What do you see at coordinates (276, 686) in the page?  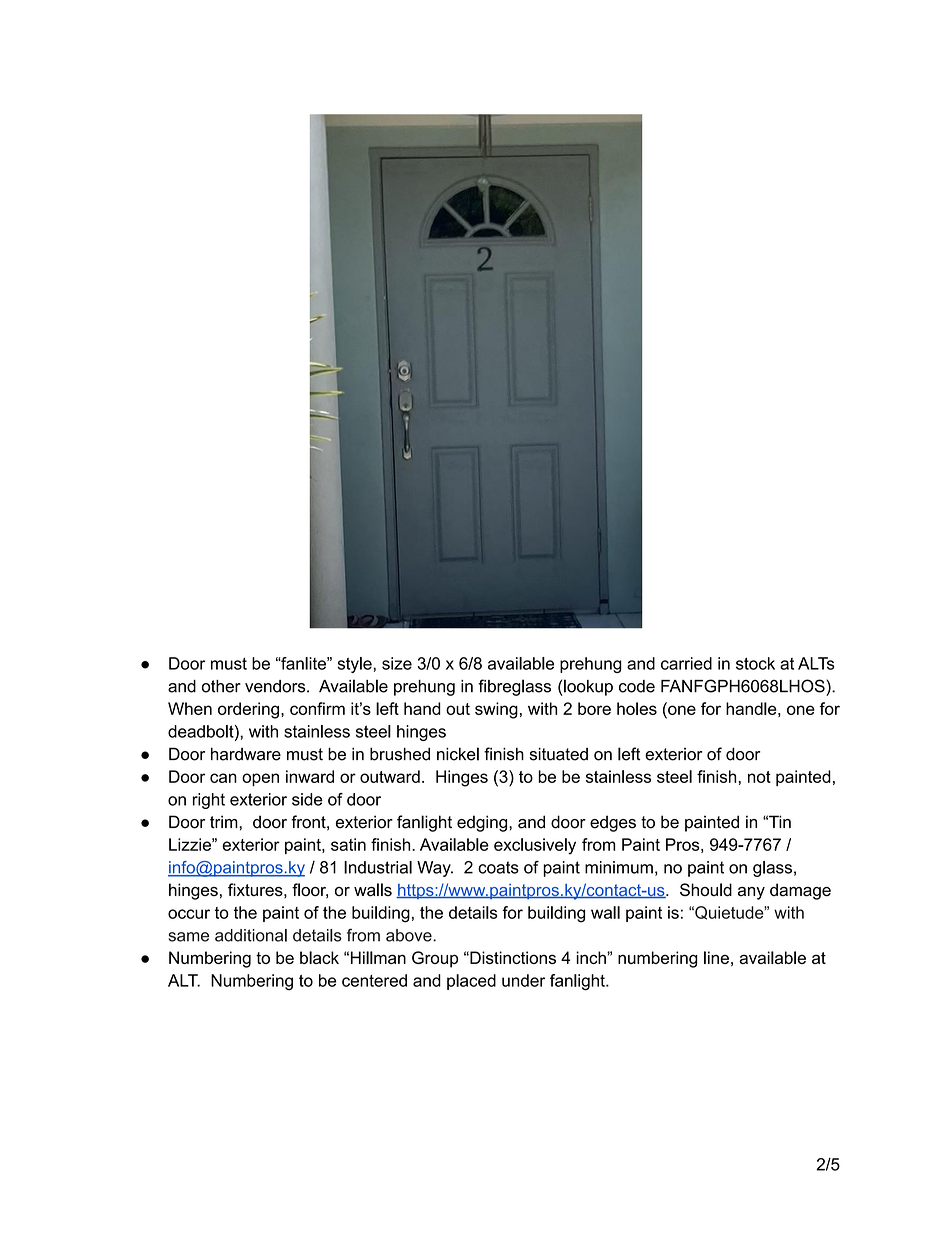 I see `vendors` at bounding box center [276, 686].
